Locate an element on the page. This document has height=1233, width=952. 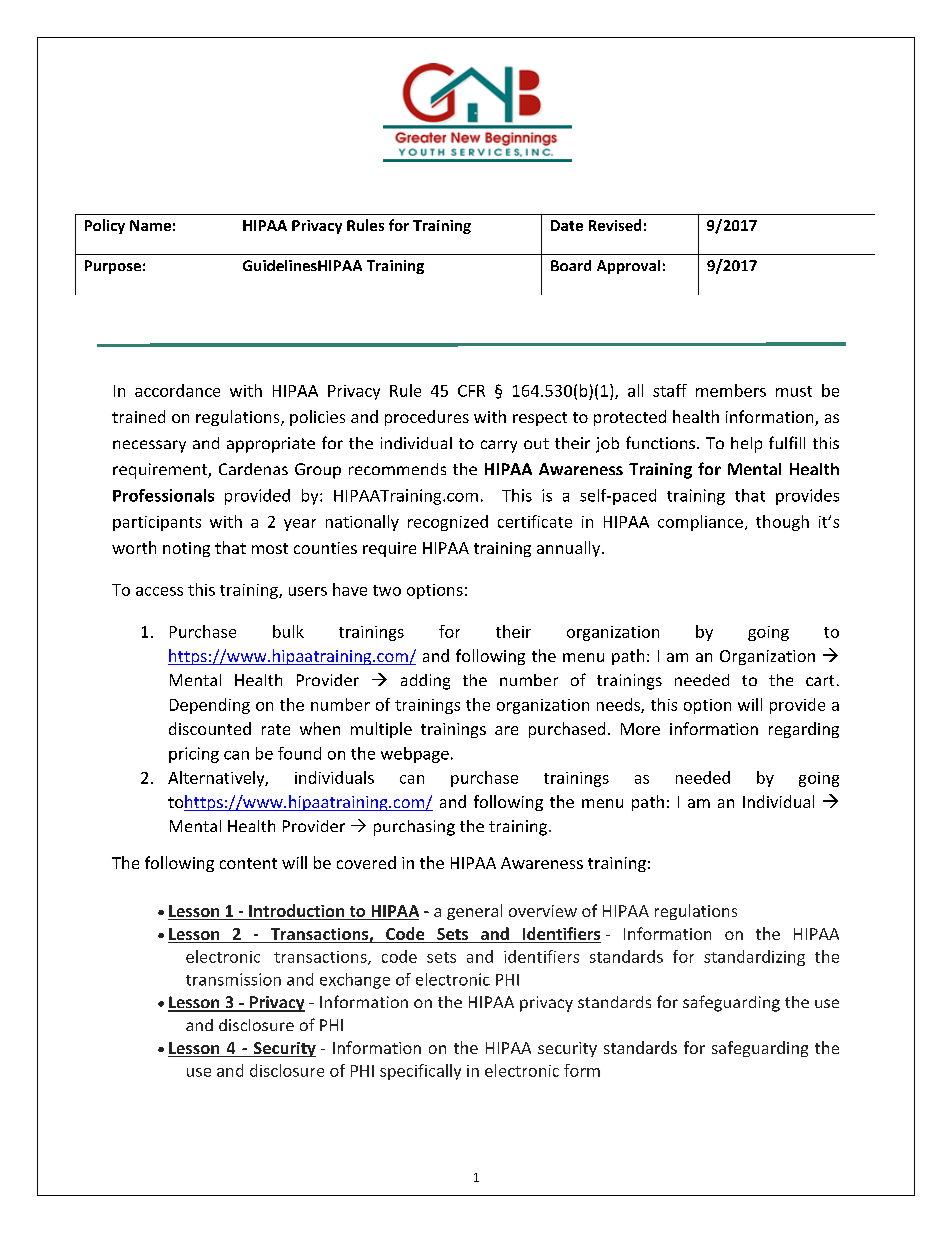
transmission is located at coordinates (233, 979).
